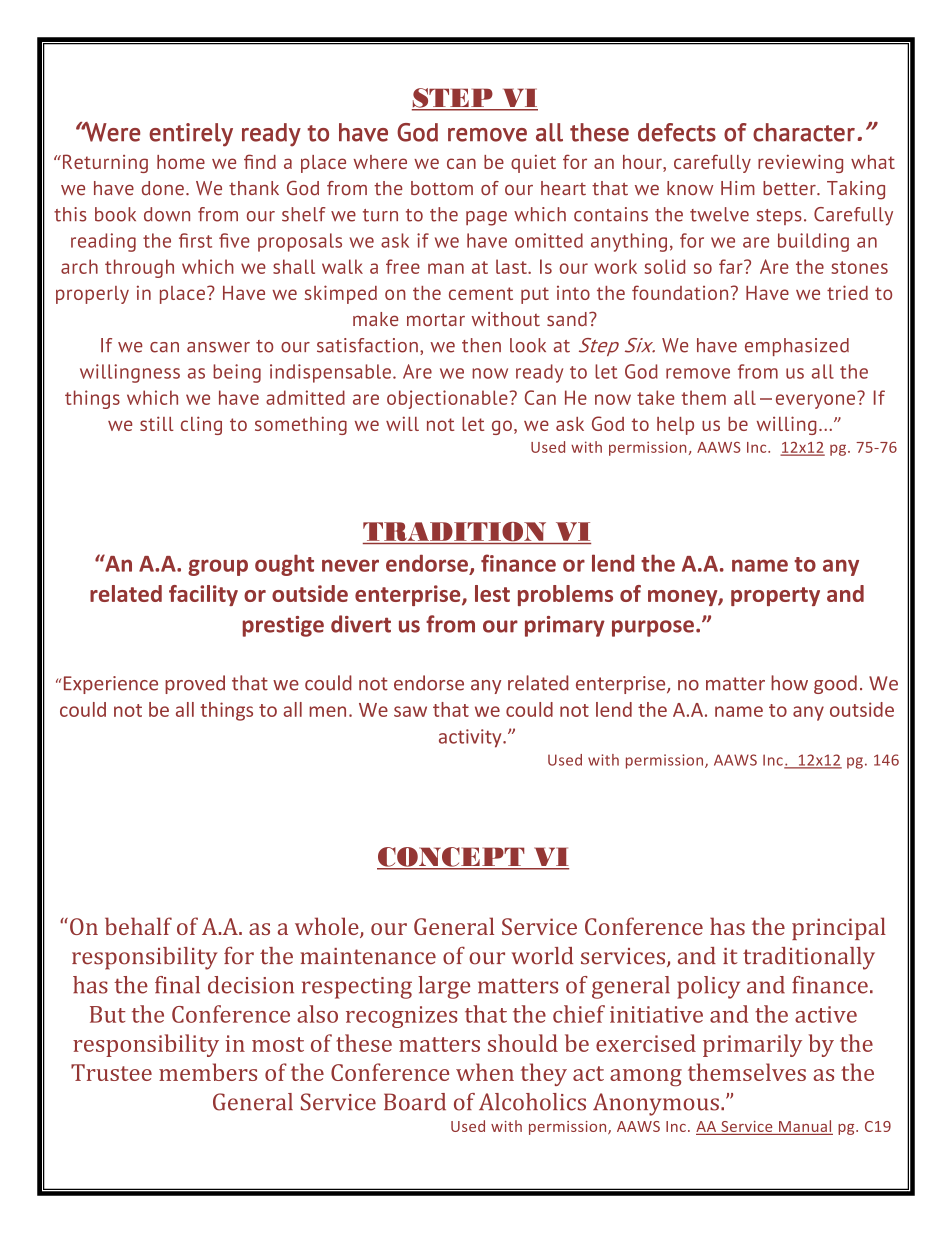  What do you see at coordinates (208, 1072) in the document?
I see `members` at bounding box center [208, 1072].
